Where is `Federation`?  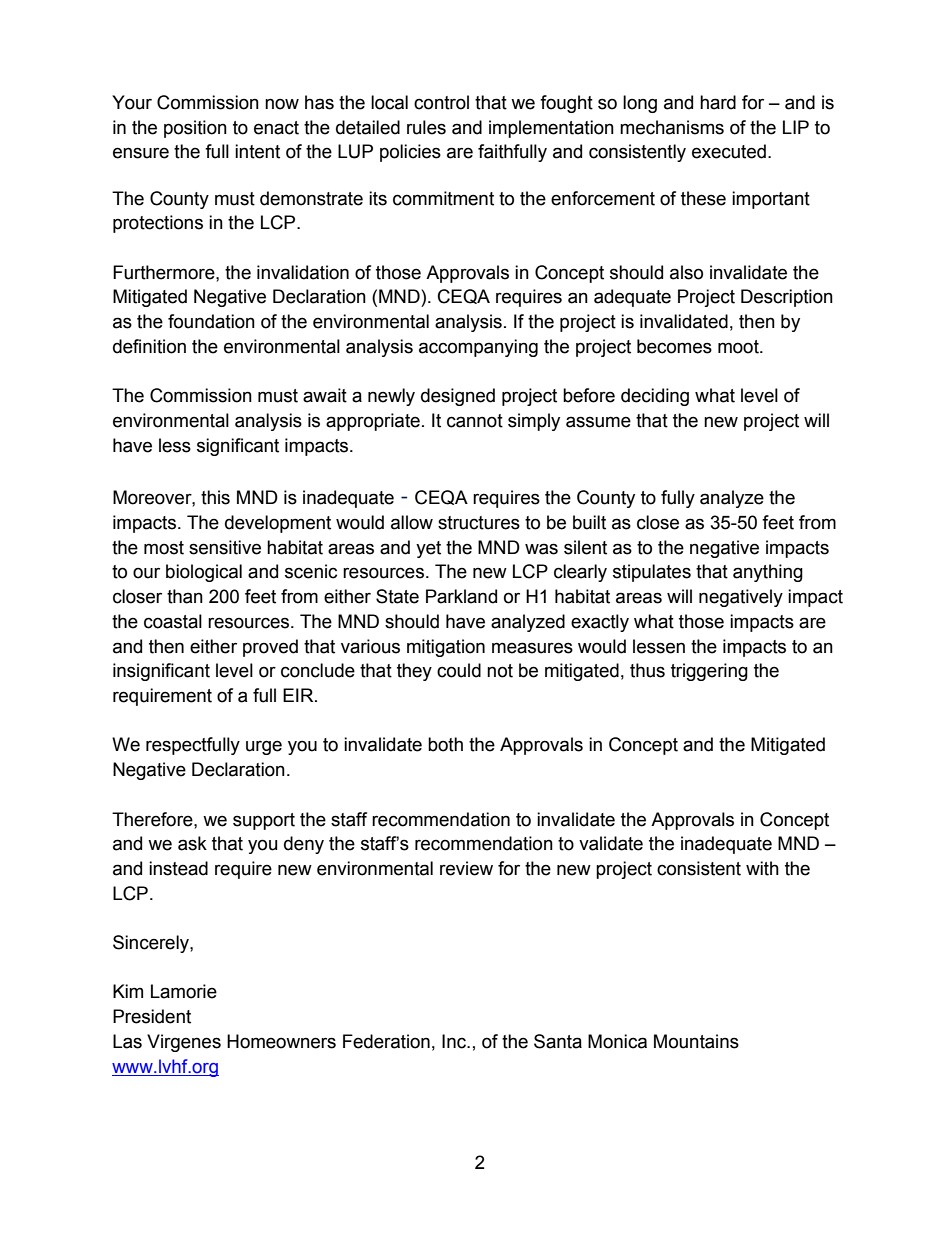
Federation is located at coordinates (386, 1041).
